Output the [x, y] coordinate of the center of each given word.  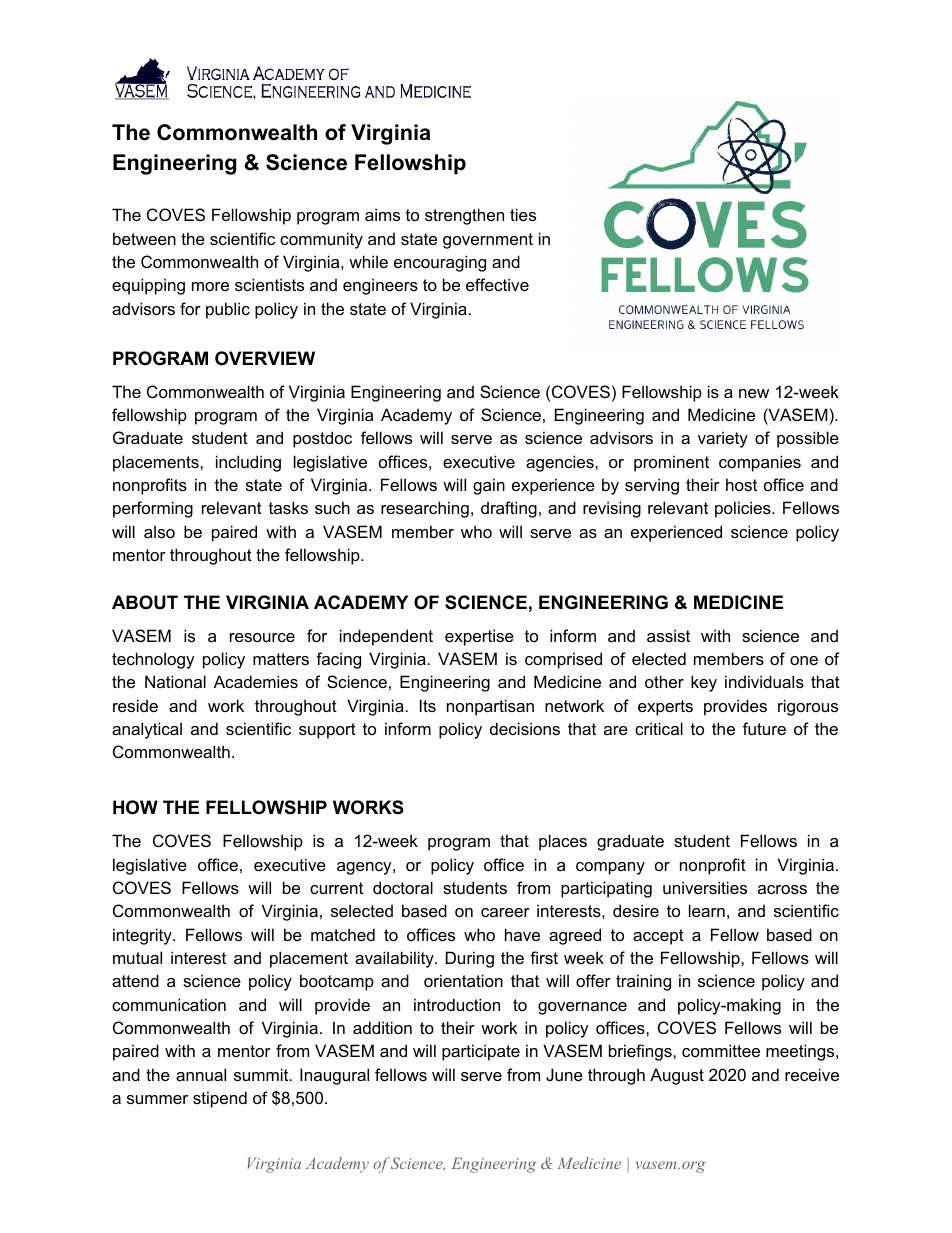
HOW [135, 807]
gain [489, 486]
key [704, 683]
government [488, 241]
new [754, 393]
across [782, 889]
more [210, 286]
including [248, 463]
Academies [256, 681]
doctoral [403, 887]
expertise [479, 637]
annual [201, 1074]
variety [723, 439]
